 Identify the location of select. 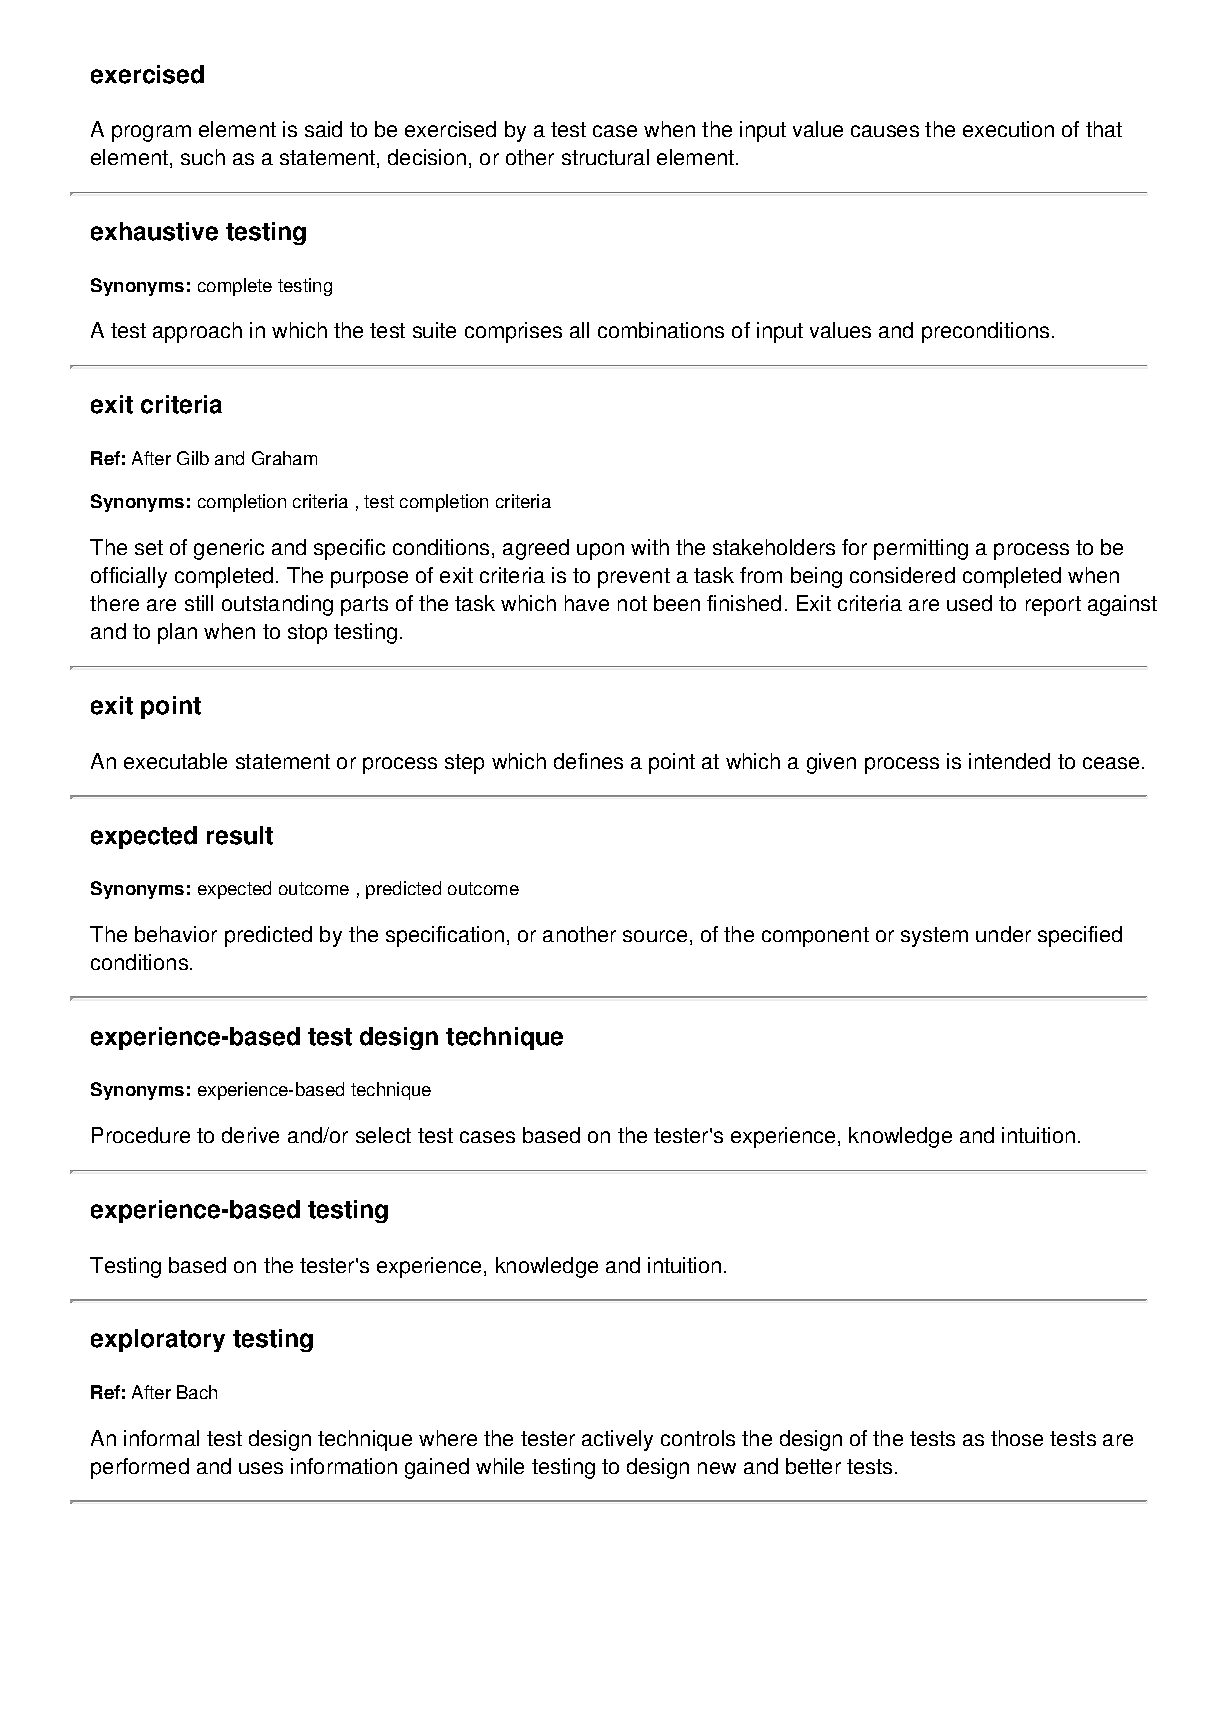
(383, 1135).
